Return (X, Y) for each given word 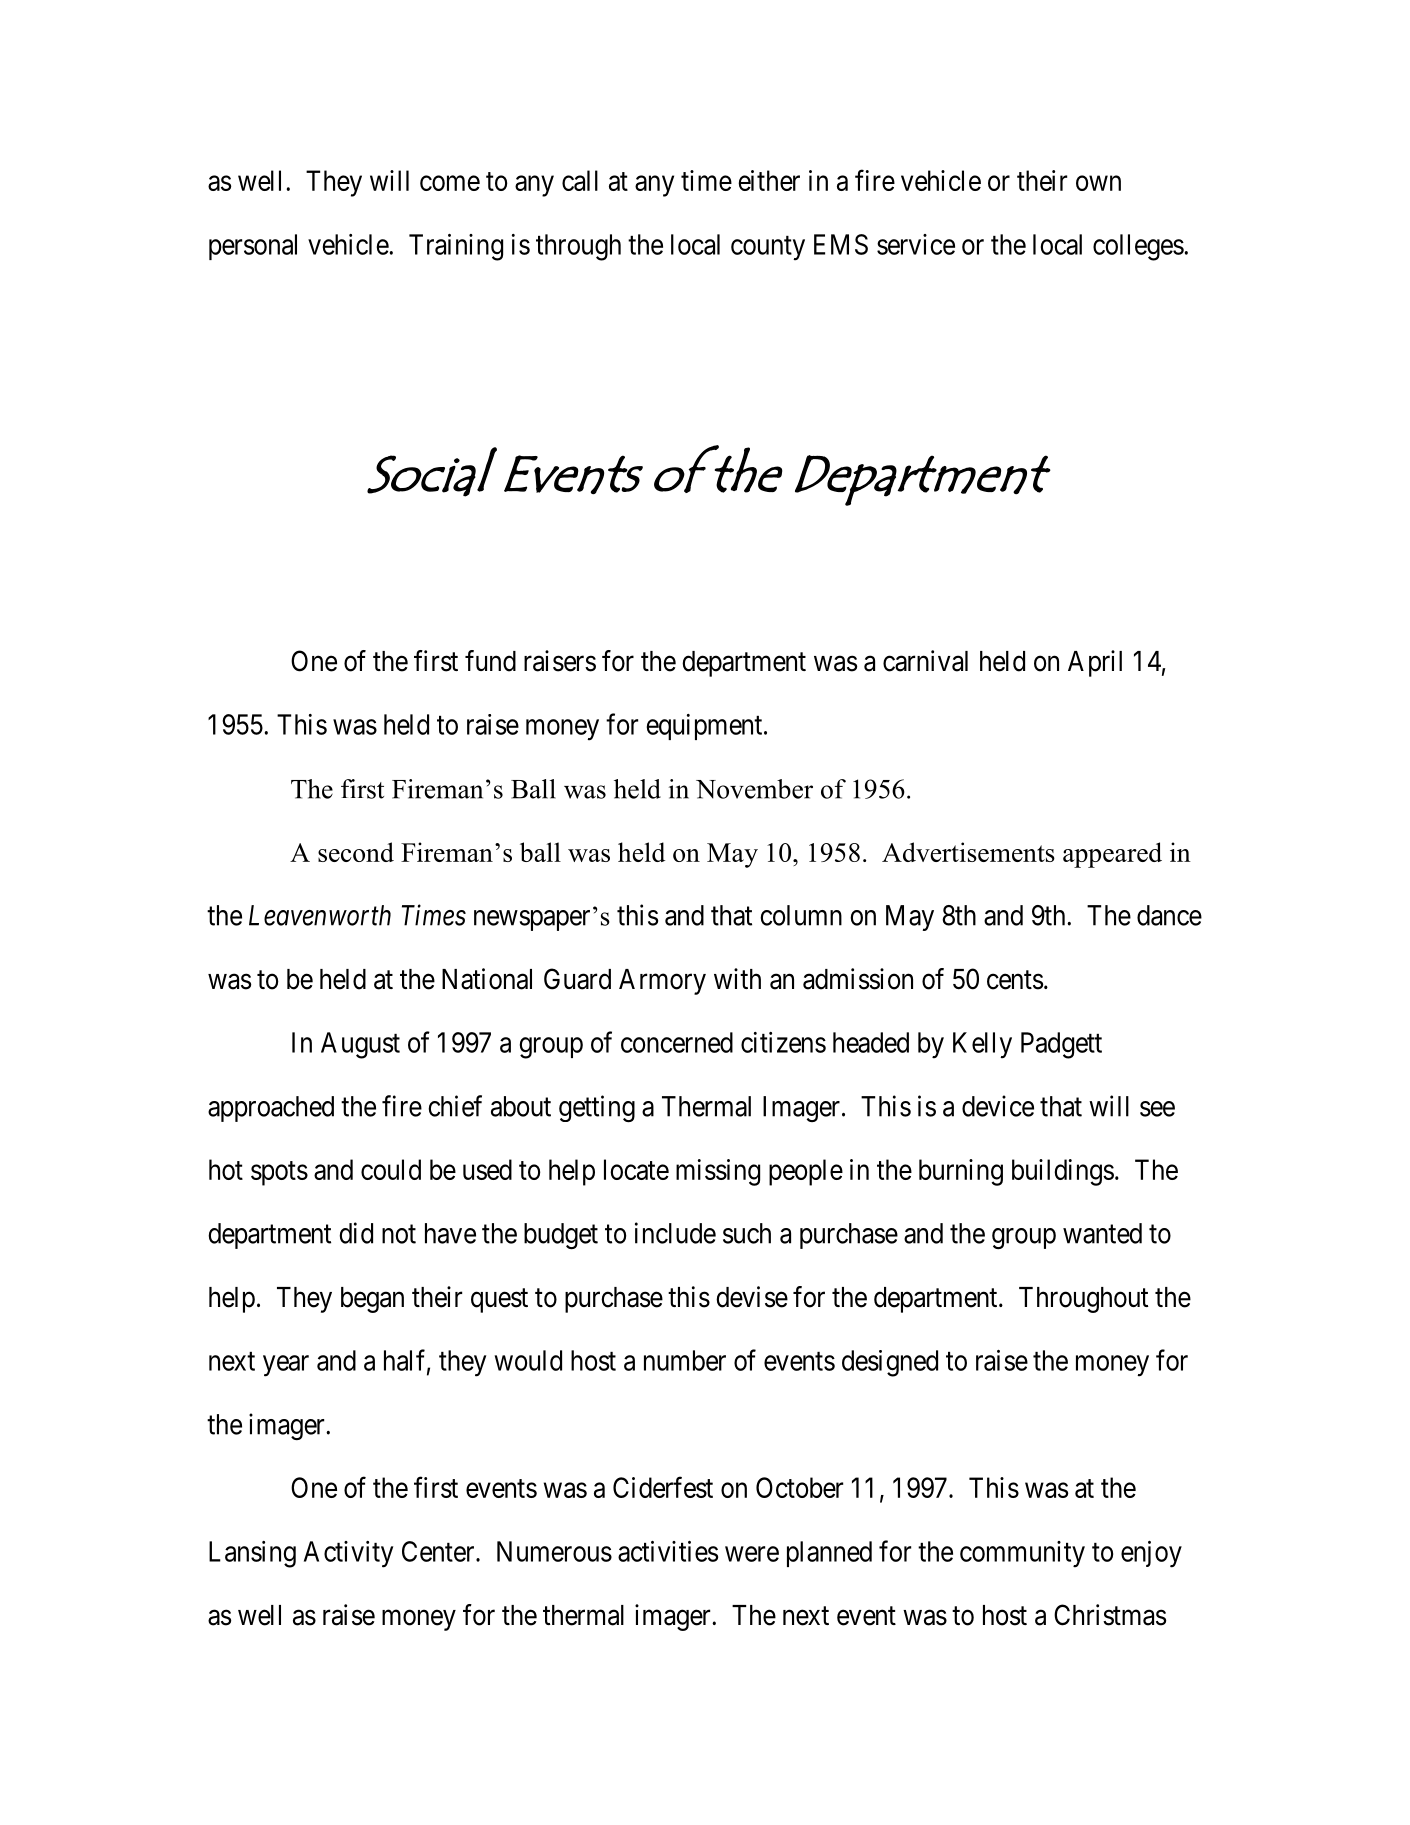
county (768, 248)
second (356, 852)
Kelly (982, 1045)
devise (752, 1297)
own (1098, 183)
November (754, 789)
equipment (705, 727)
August (360, 1045)
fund (490, 661)
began (372, 1300)
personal (253, 247)
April (1095, 663)
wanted (1102, 1233)
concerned (677, 1042)
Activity (348, 1554)
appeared (1112, 855)
